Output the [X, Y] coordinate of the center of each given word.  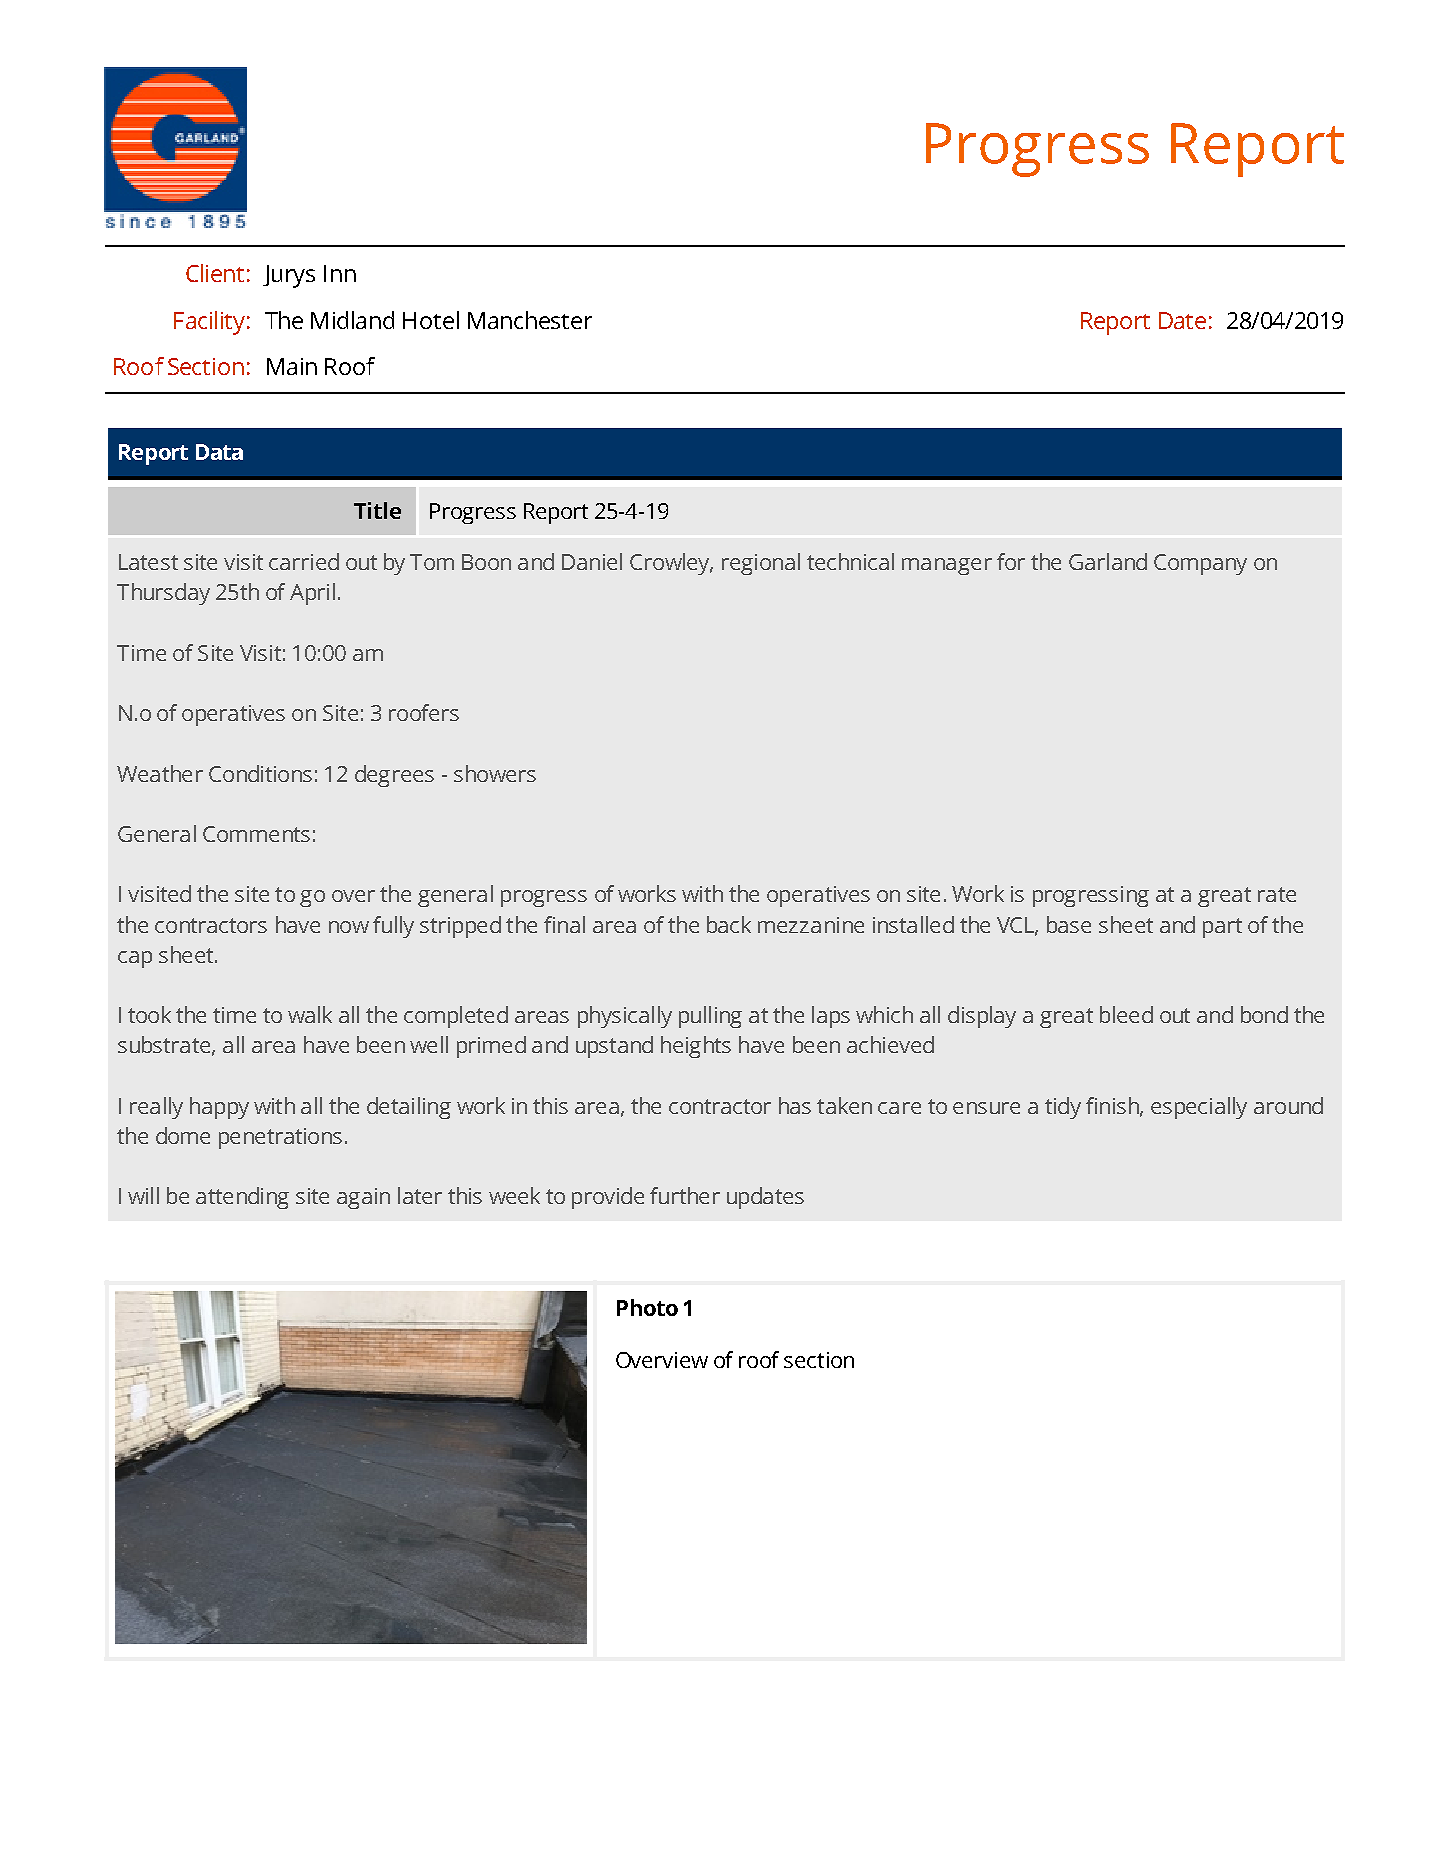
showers [495, 773]
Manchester [530, 320]
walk [310, 1014]
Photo [647, 1307]
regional [761, 564]
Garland [1108, 561]
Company [1200, 564]
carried [304, 561]
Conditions [260, 773]
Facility [209, 323]
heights [696, 1047]
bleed [1126, 1014]
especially [1199, 1108]
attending [242, 1198]
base [1069, 924]
